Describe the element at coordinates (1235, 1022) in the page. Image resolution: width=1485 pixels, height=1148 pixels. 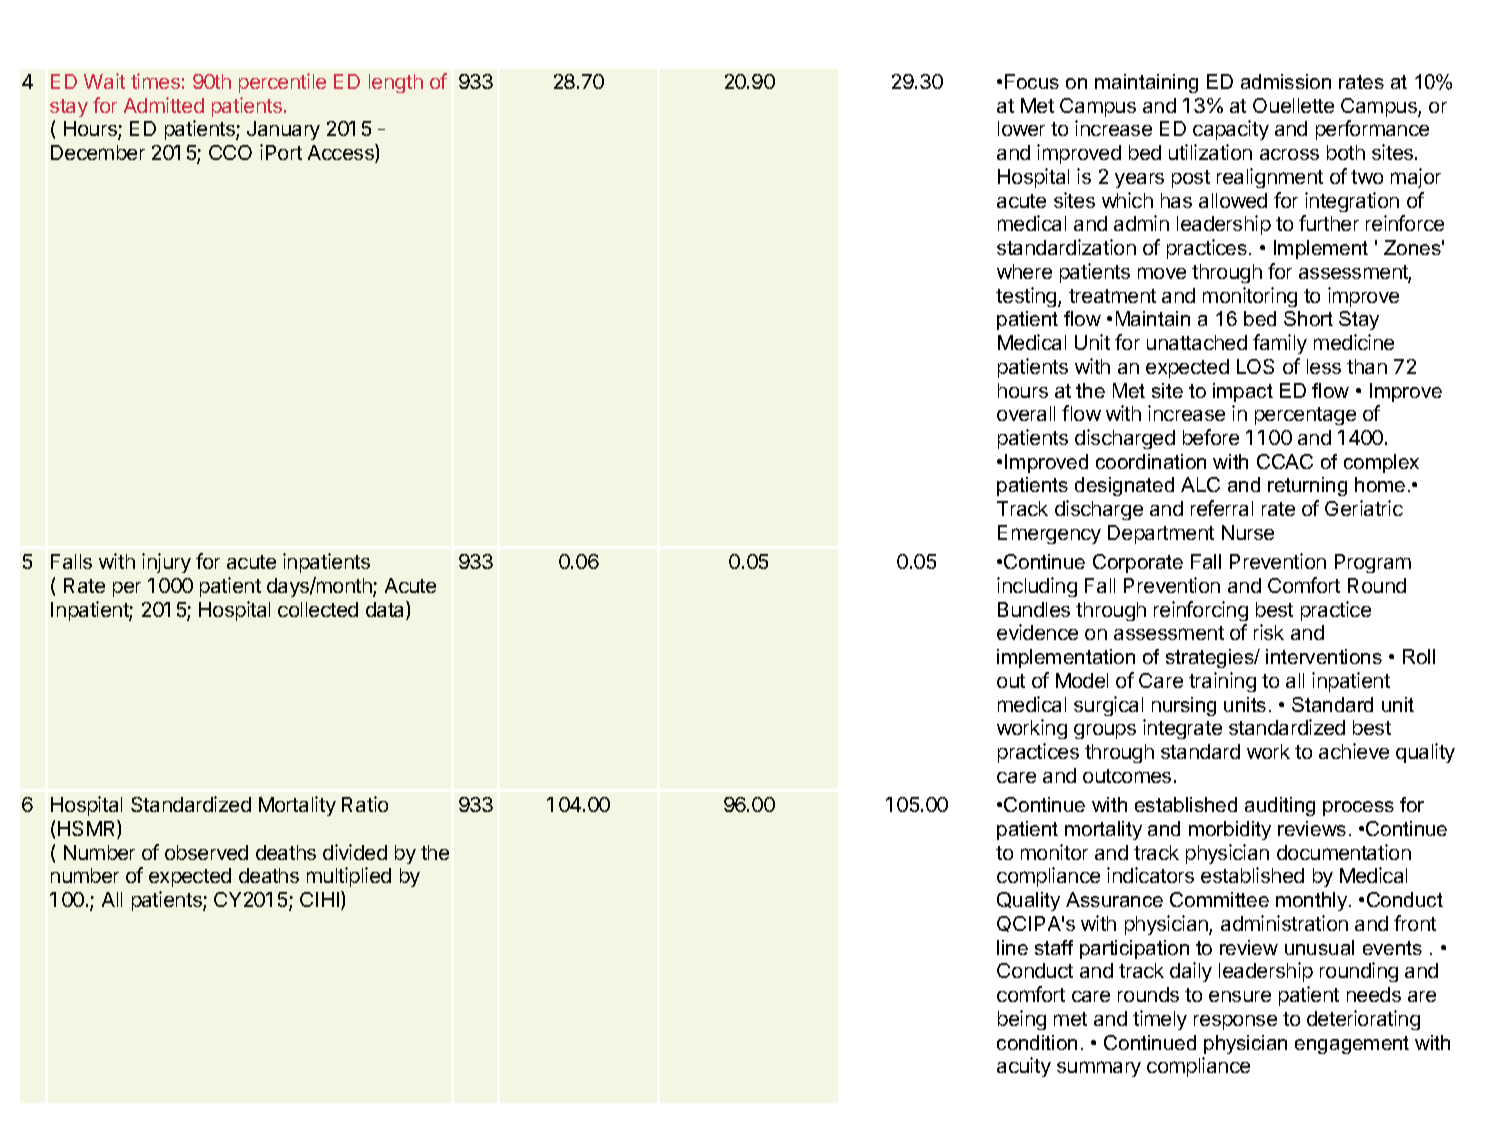
I see `response` at that location.
